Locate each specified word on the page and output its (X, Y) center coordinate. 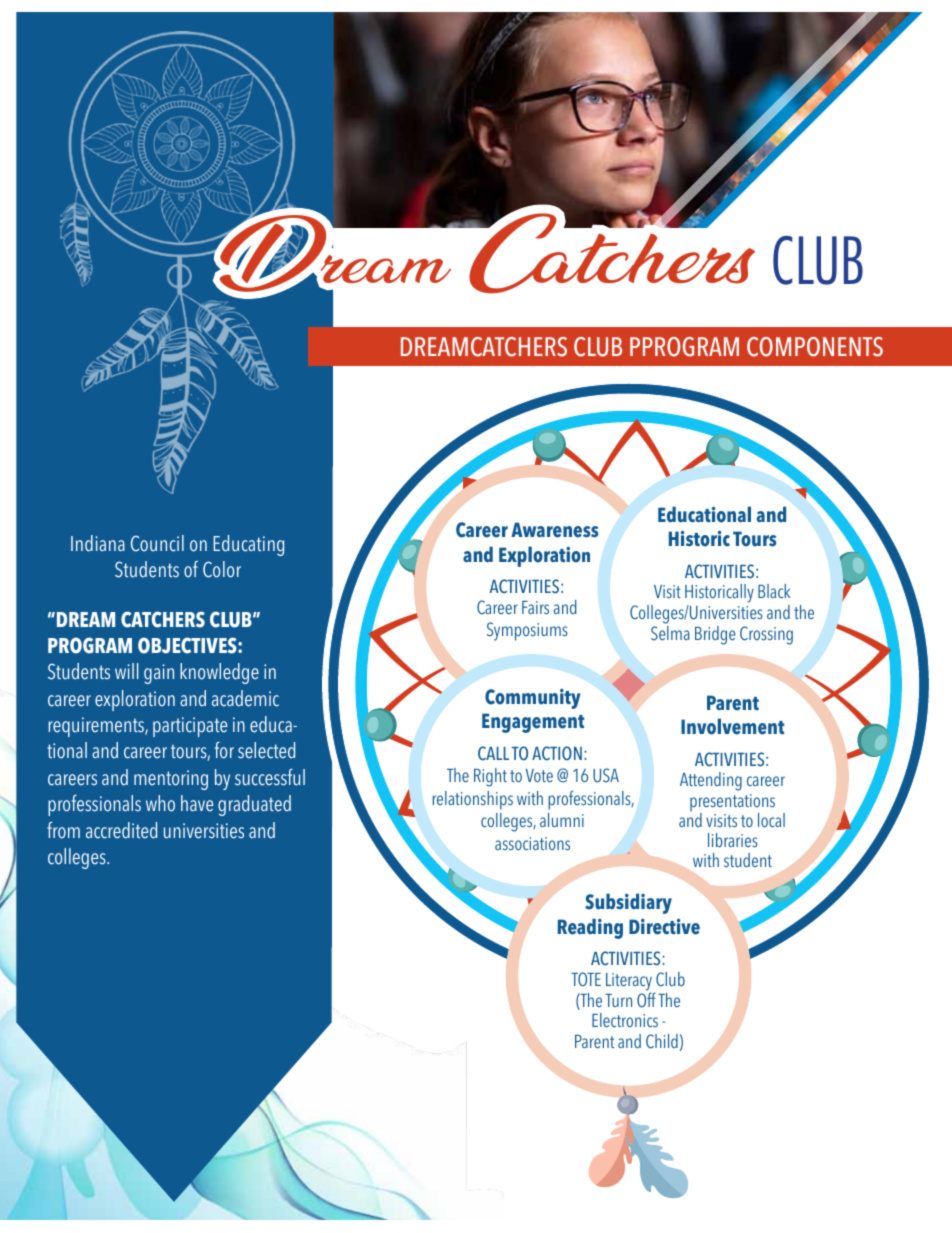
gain (159, 674)
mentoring (171, 780)
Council (157, 543)
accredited (121, 830)
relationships (472, 800)
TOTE (586, 979)
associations (532, 843)
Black (774, 591)
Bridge (715, 635)
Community (533, 699)
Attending (711, 781)
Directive (664, 927)
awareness (554, 530)
